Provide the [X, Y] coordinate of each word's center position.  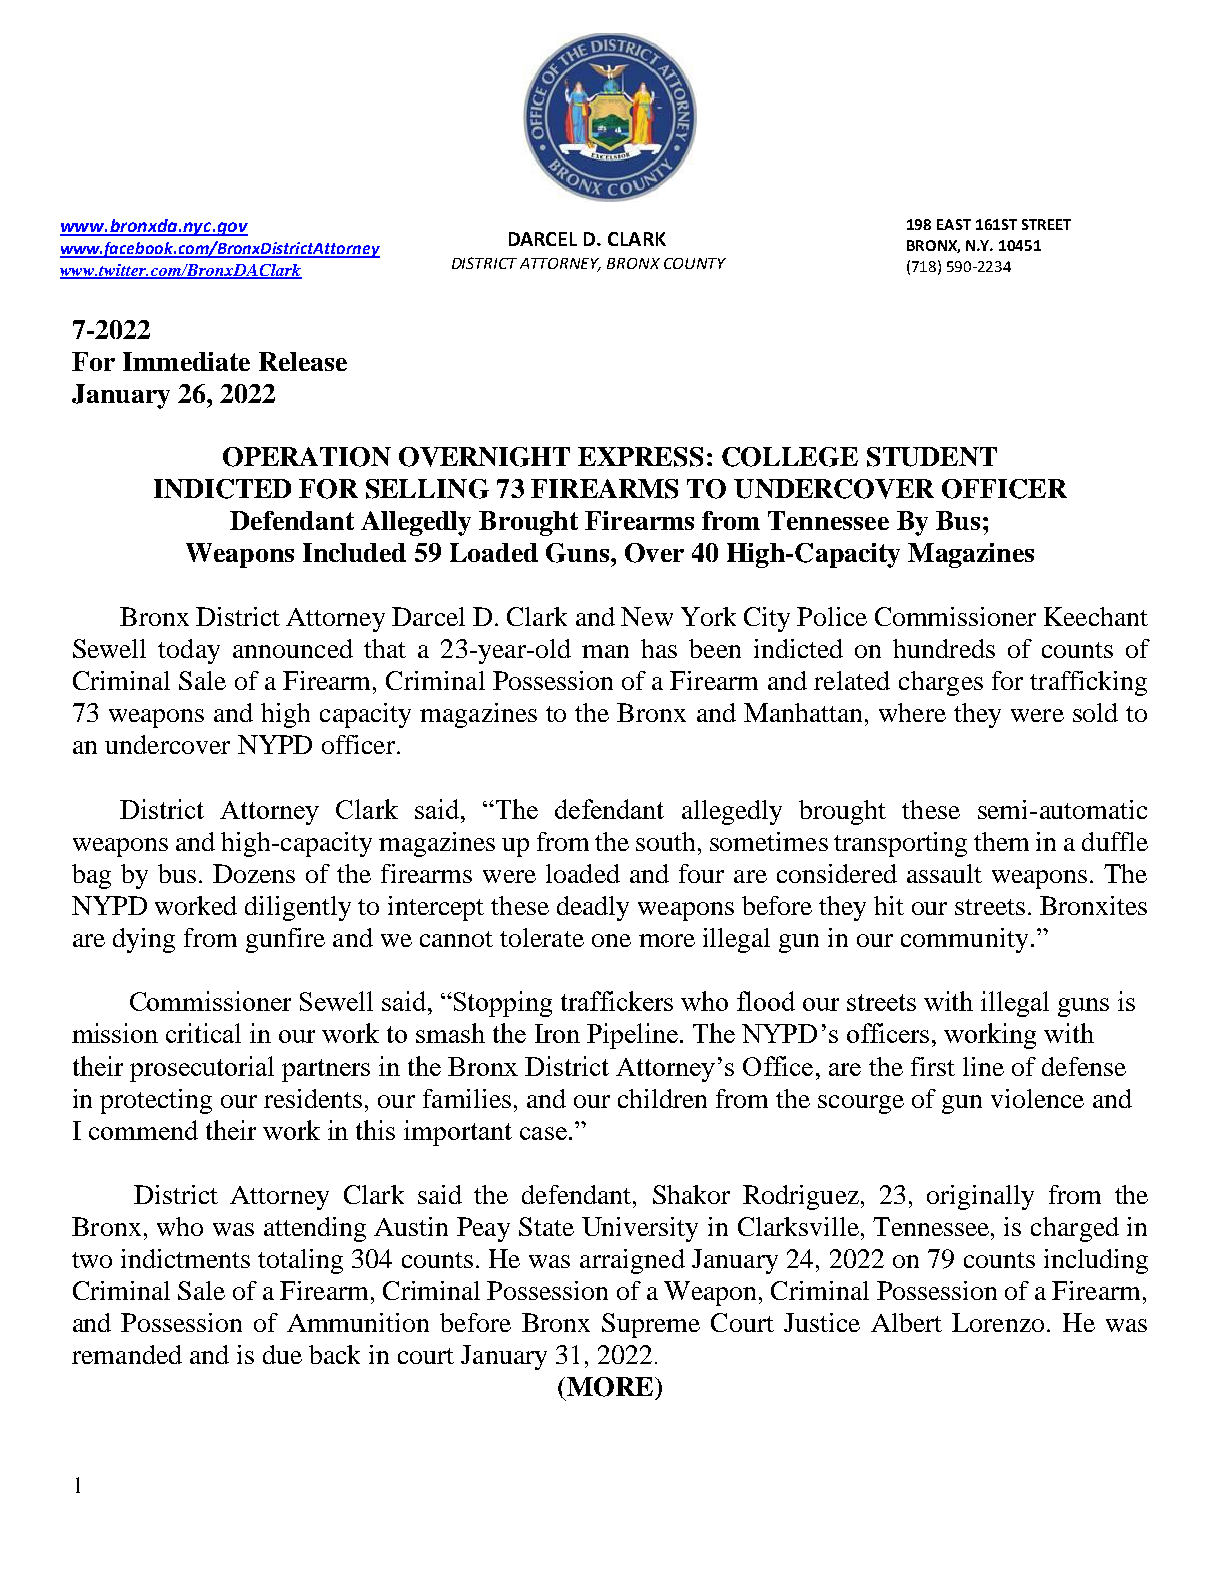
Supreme [651, 1325]
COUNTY [695, 263]
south [665, 841]
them [1001, 841]
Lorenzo [998, 1322]
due [282, 1354]
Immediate [186, 361]
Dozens [254, 873]
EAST [954, 224]
